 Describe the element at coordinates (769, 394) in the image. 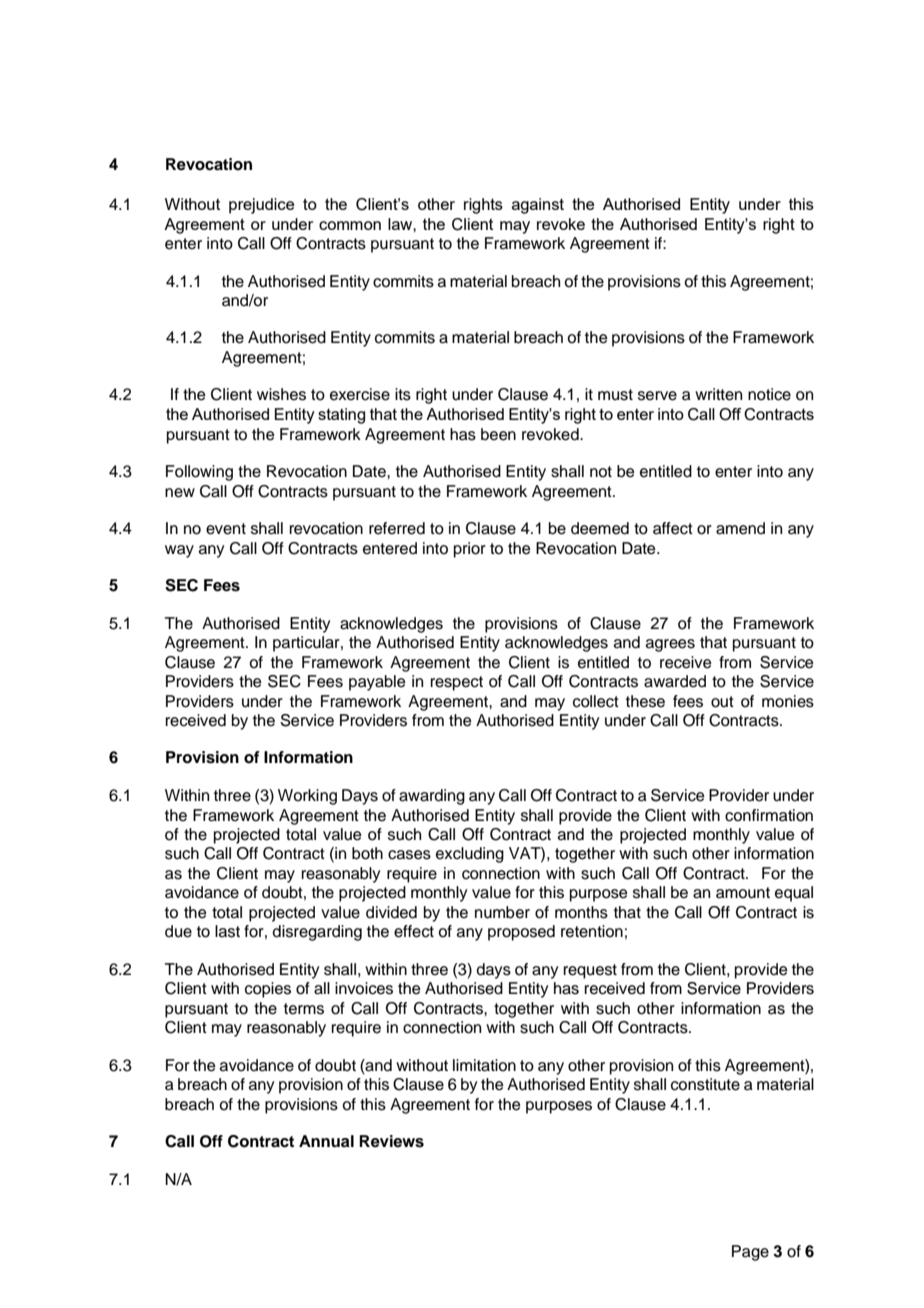

I see `notice` at that location.
